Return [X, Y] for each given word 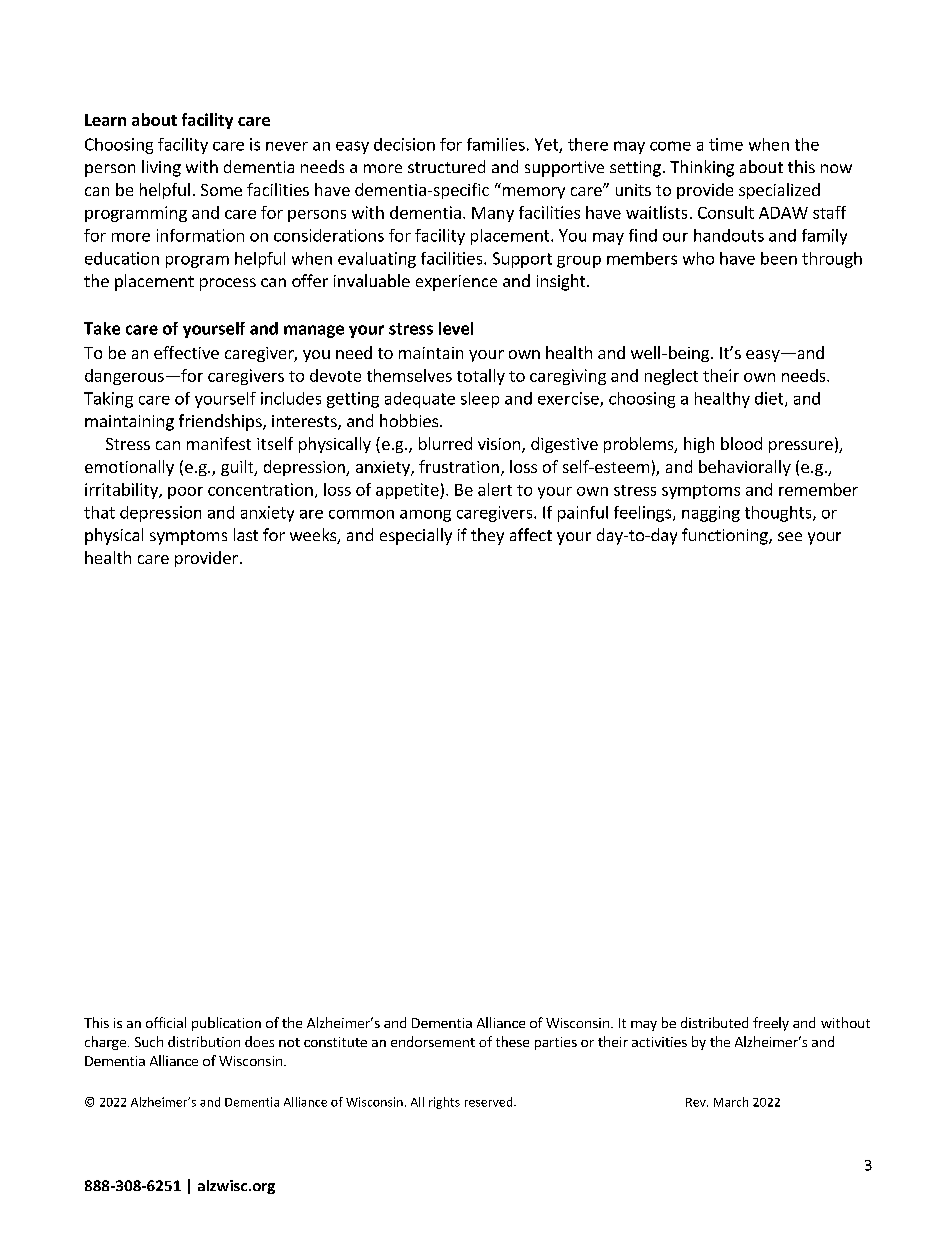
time [726, 144]
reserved [490, 1102]
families [496, 144]
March [731, 1102]
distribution [204, 1041]
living [161, 168]
